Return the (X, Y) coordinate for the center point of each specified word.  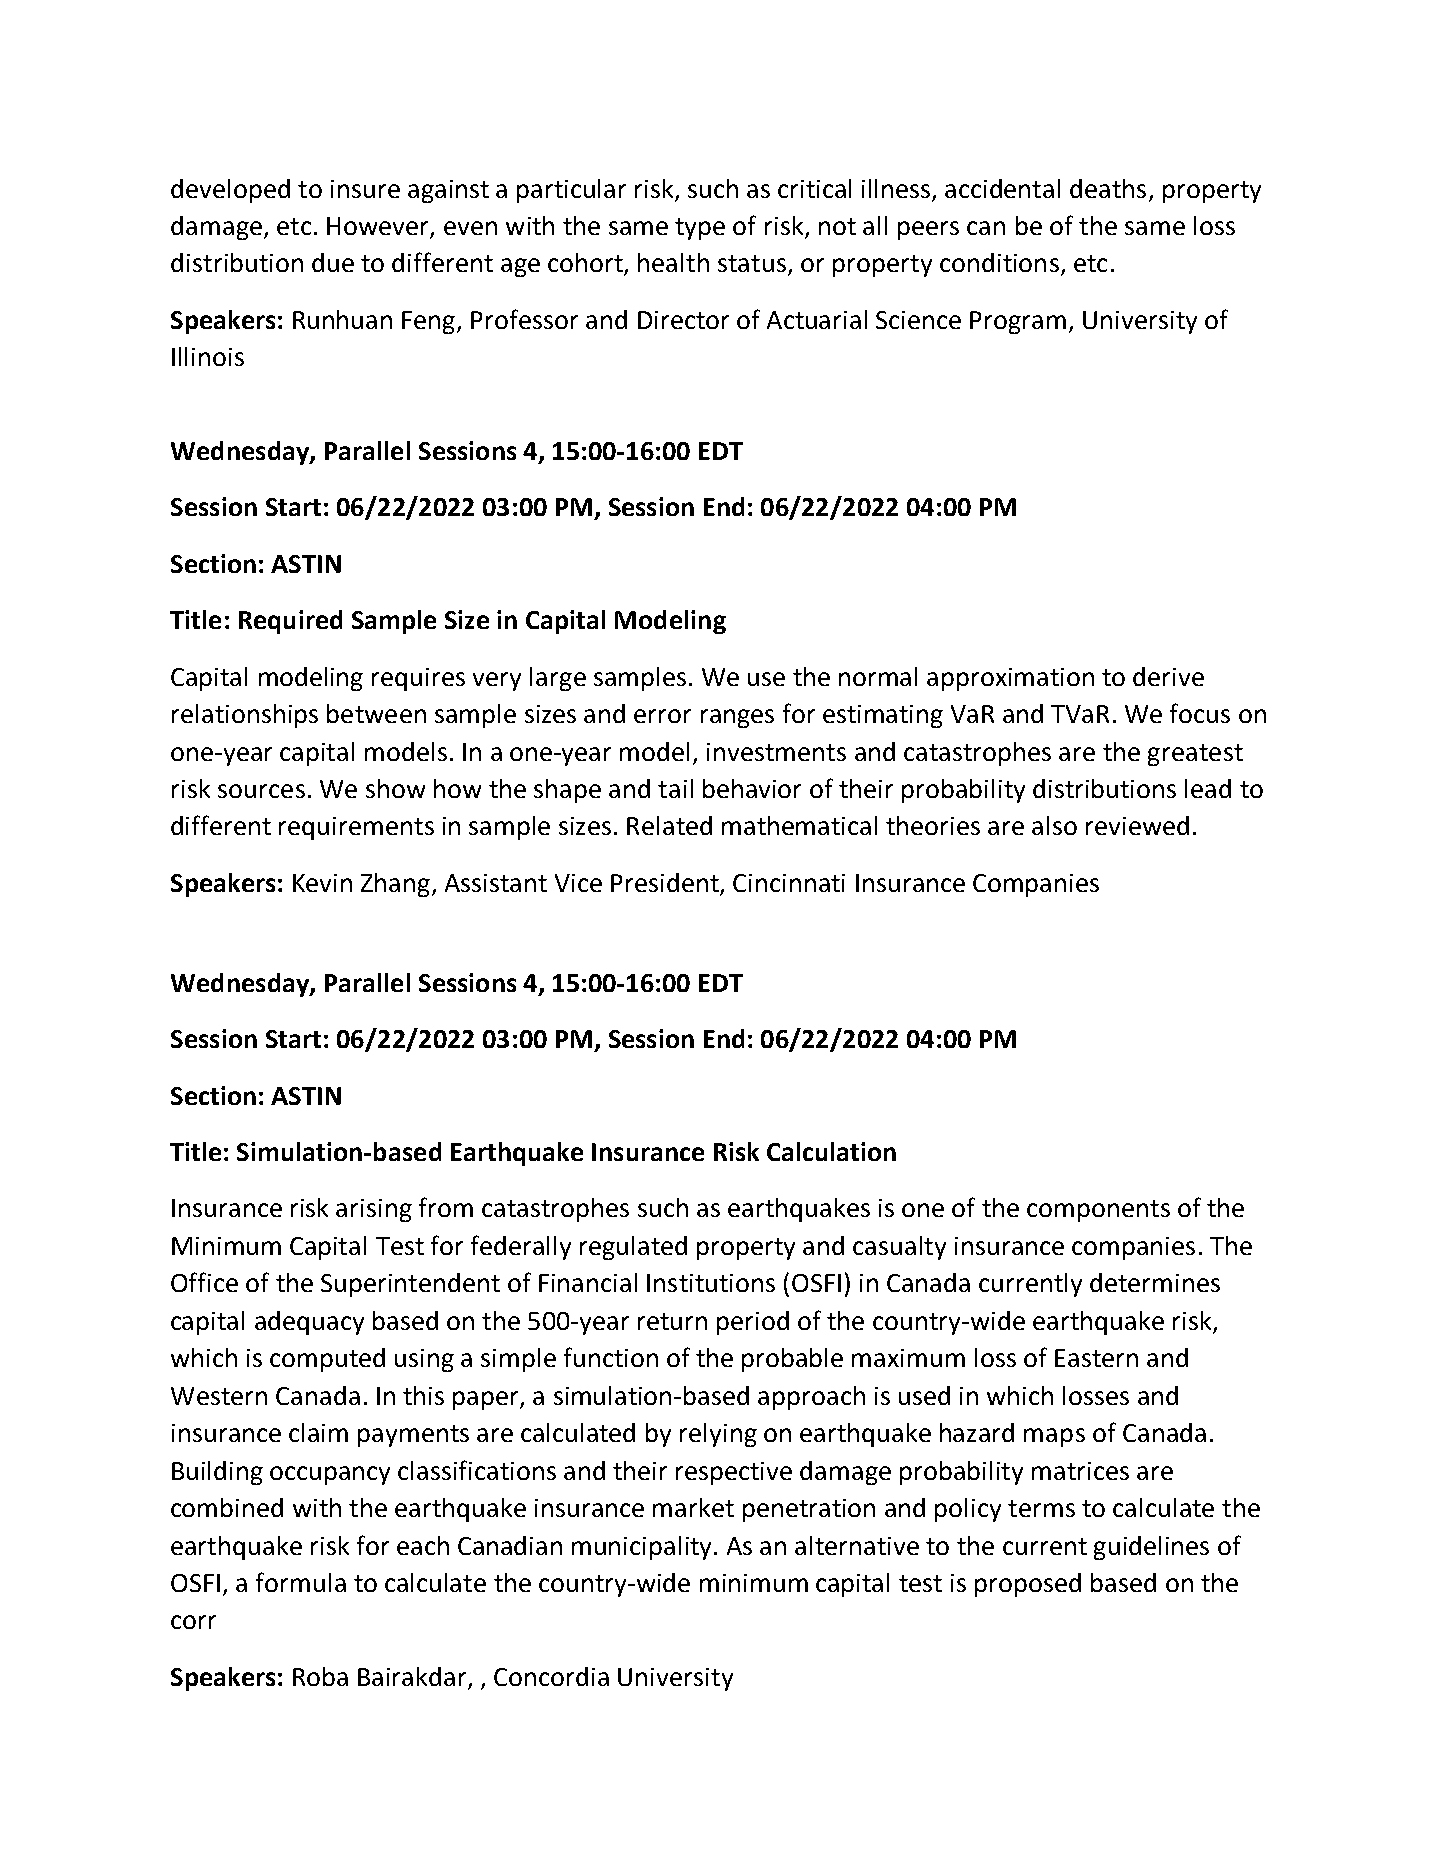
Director (683, 320)
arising (374, 1210)
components (1098, 1211)
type (700, 229)
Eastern (1096, 1358)
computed (327, 1360)
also (1054, 825)
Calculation (831, 1151)
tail (675, 788)
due (333, 262)
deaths (1108, 188)
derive (1168, 676)
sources (261, 791)
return (672, 1321)
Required (290, 622)
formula (301, 1582)
